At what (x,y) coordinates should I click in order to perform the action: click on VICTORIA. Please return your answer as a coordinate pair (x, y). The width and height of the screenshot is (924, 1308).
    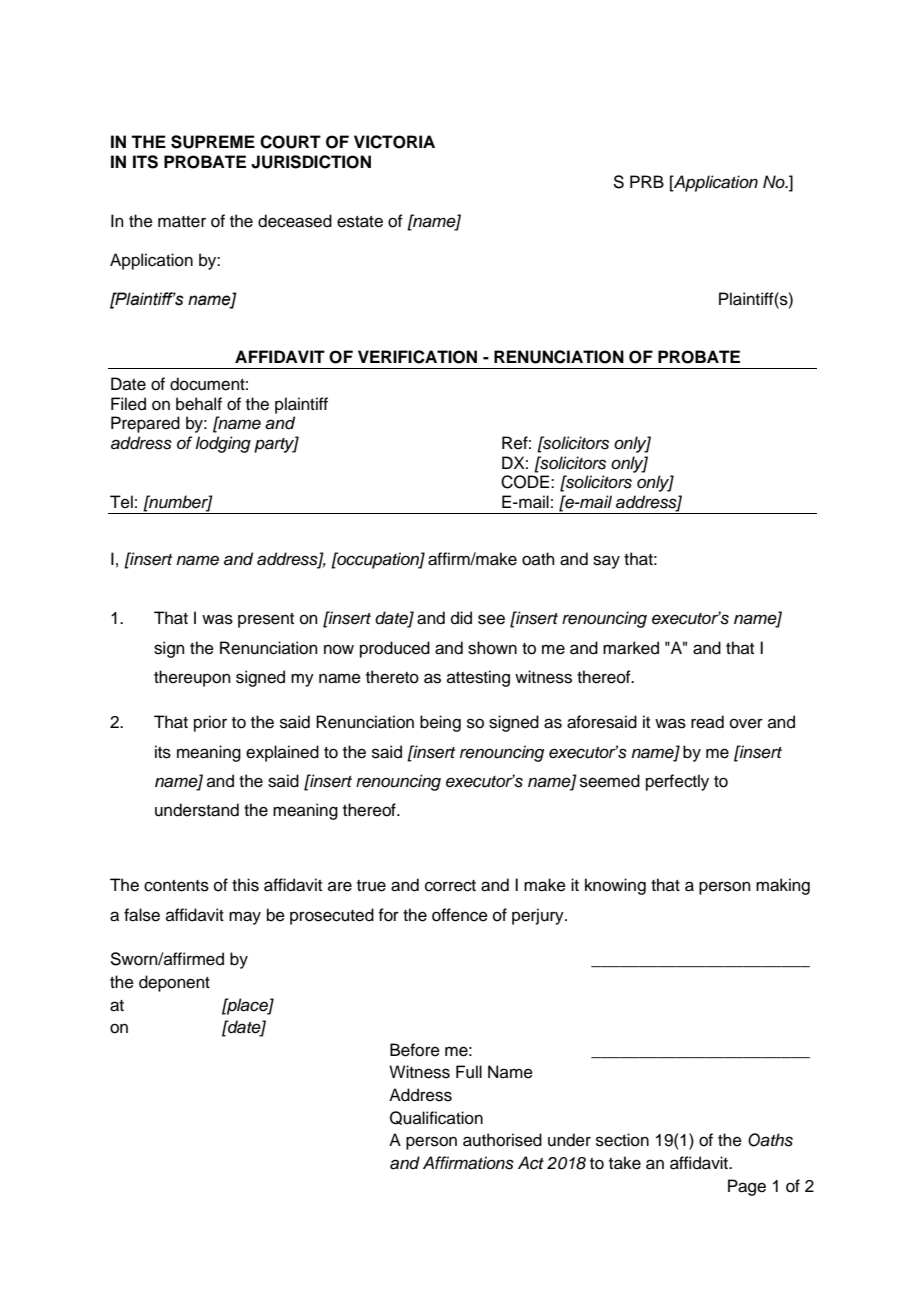
    Looking at the image, I should click on (394, 142).
